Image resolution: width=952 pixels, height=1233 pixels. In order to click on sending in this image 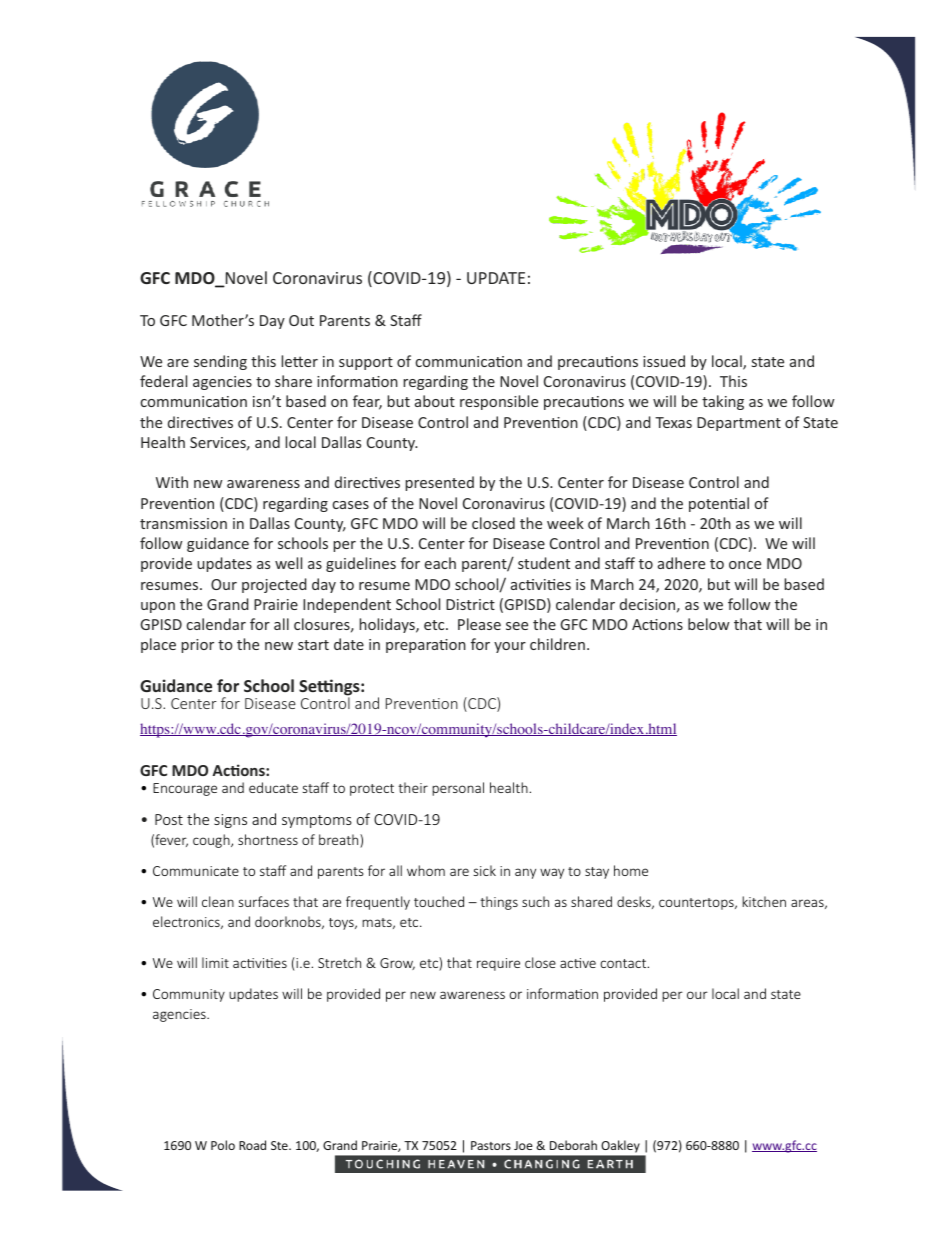, I will do `click(220, 362)`.
